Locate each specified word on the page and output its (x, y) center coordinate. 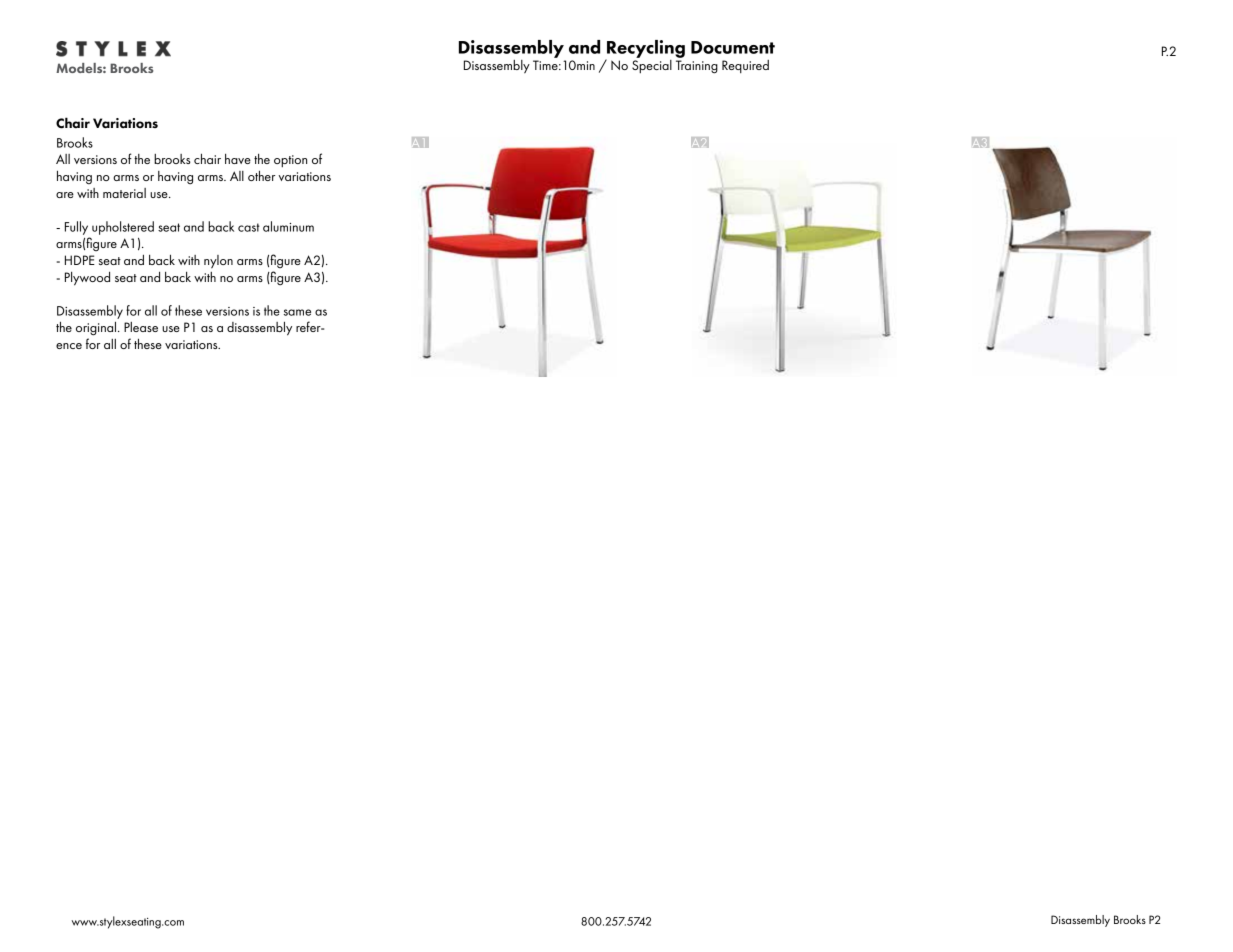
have (238, 159)
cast (249, 227)
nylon (218, 262)
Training (697, 67)
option (290, 161)
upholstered (123, 228)
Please (141, 327)
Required (745, 66)
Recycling (645, 50)
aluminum (288, 226)
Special (652, 65)
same (297, 312)
